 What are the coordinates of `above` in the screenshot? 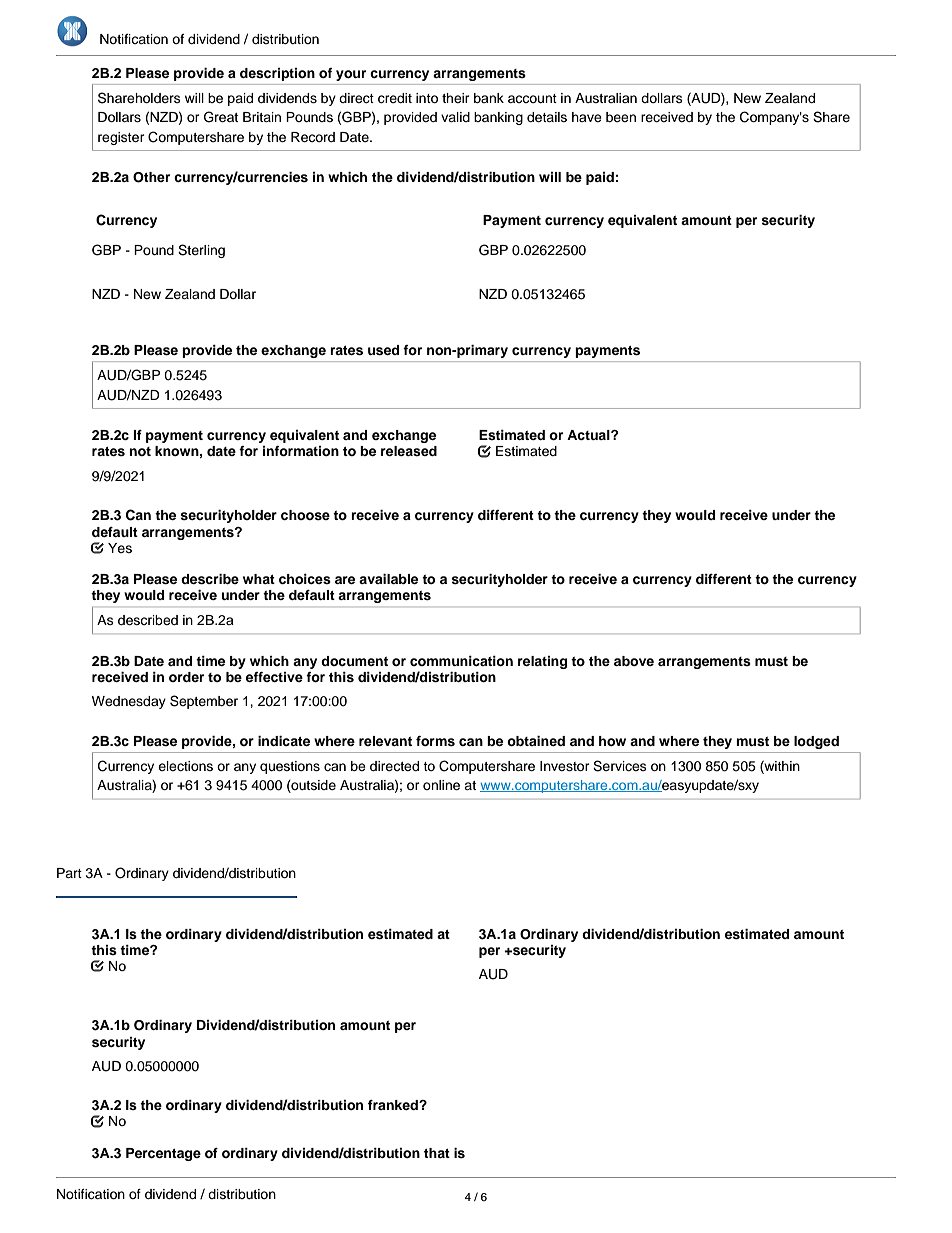 It's located at (634, 661).
